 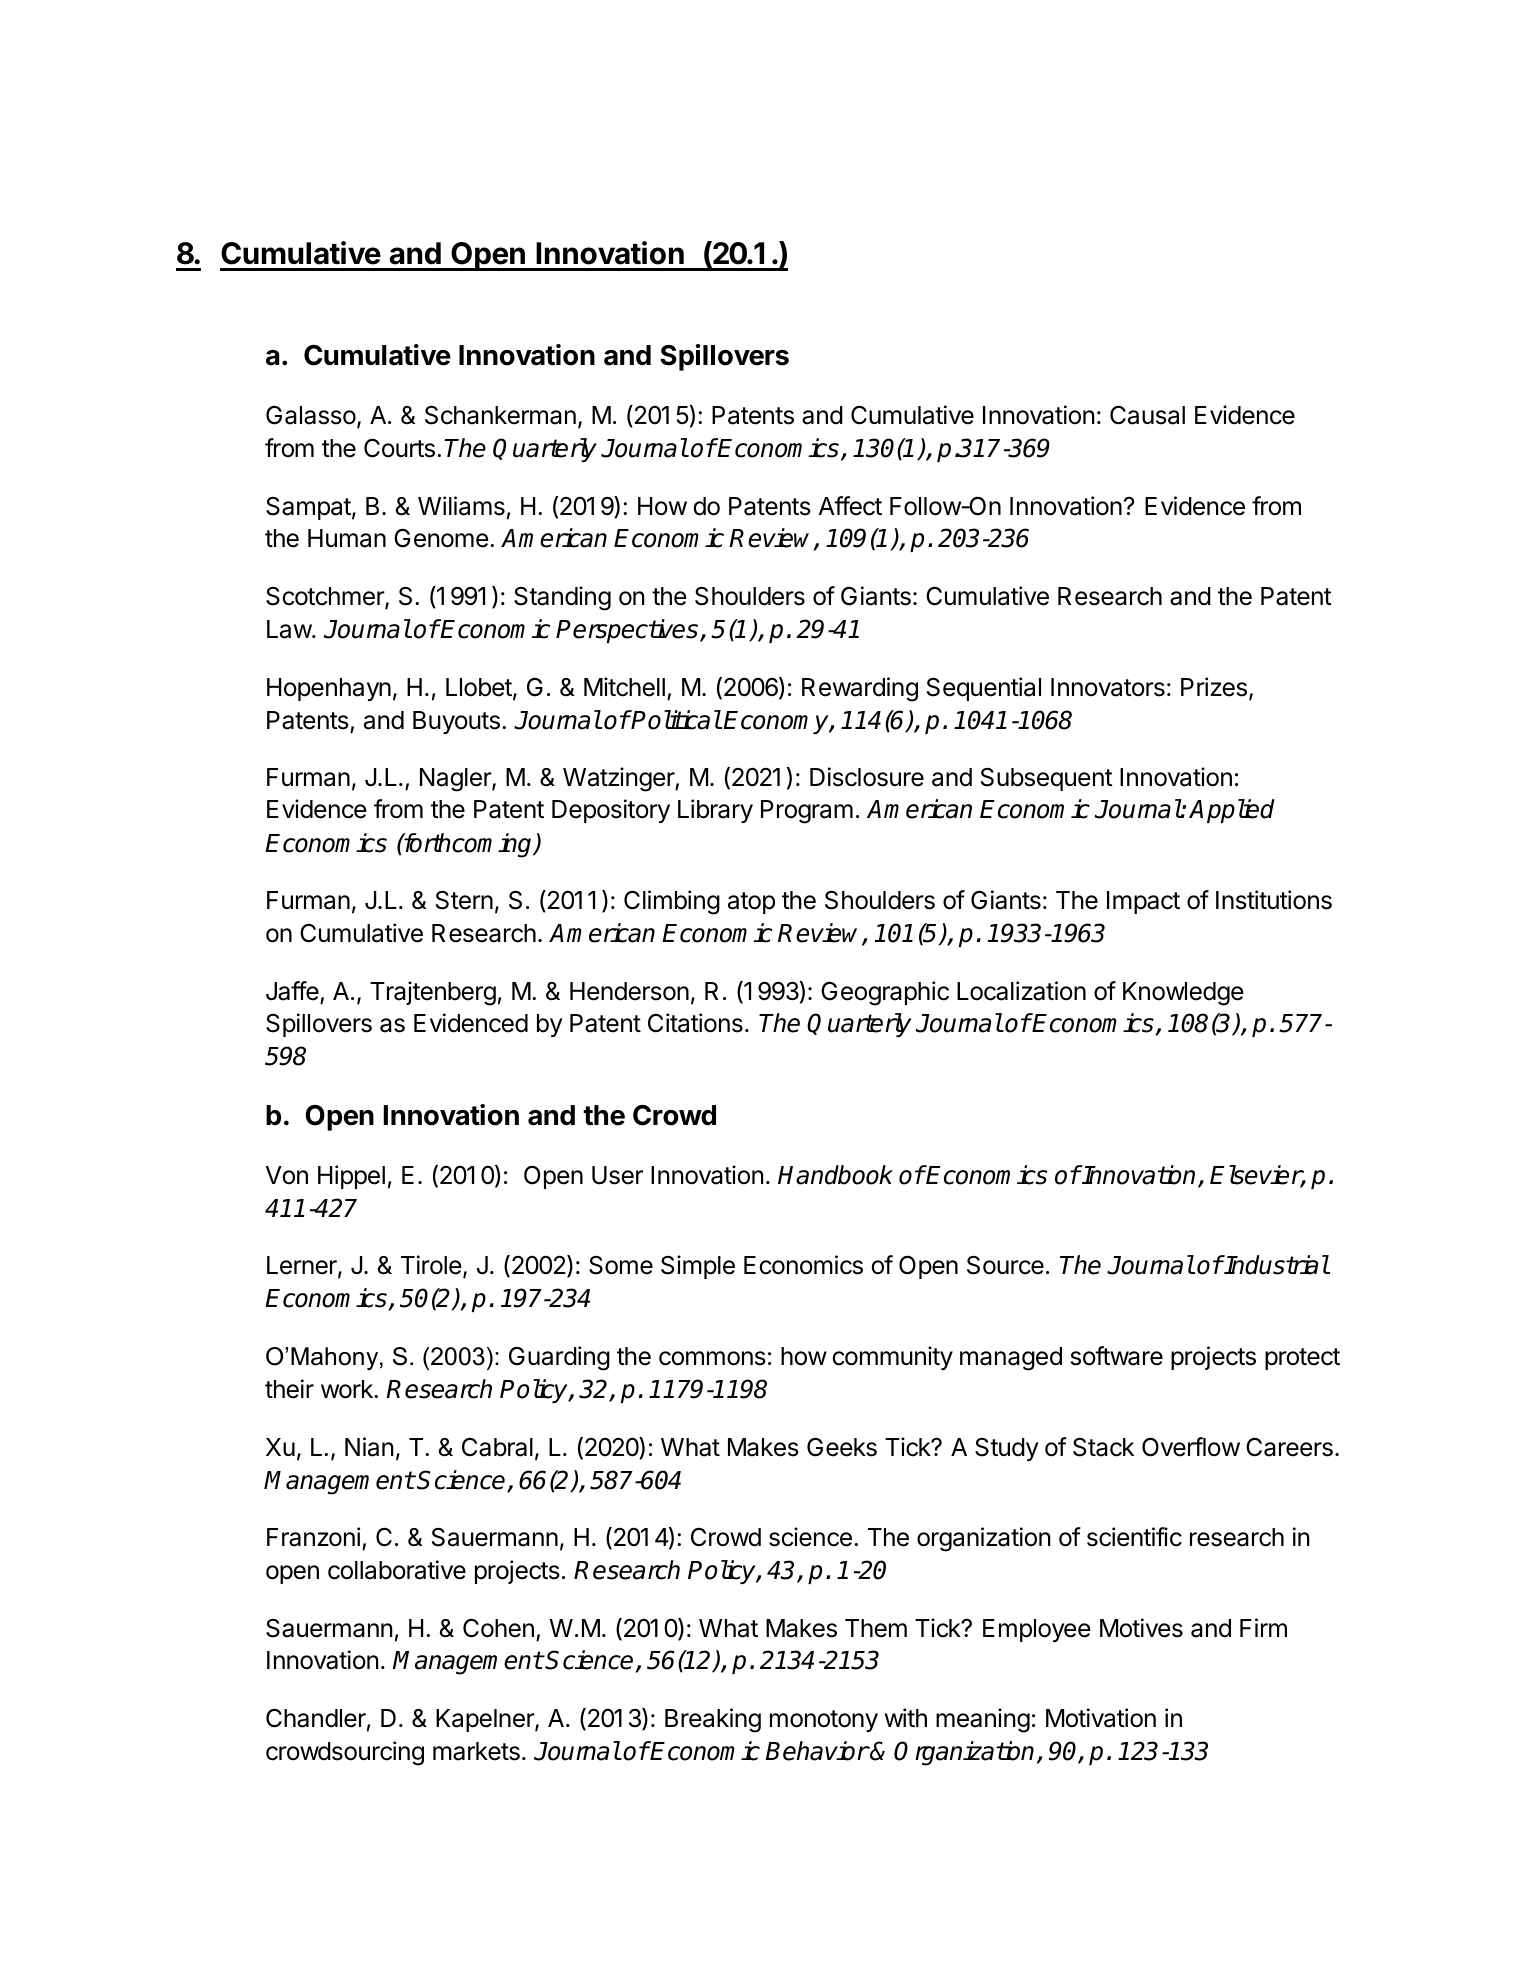 What do you see at coordinates (1191, 1447) in the image?
I see `Overflow` at bounding box center [1191, 1447].
